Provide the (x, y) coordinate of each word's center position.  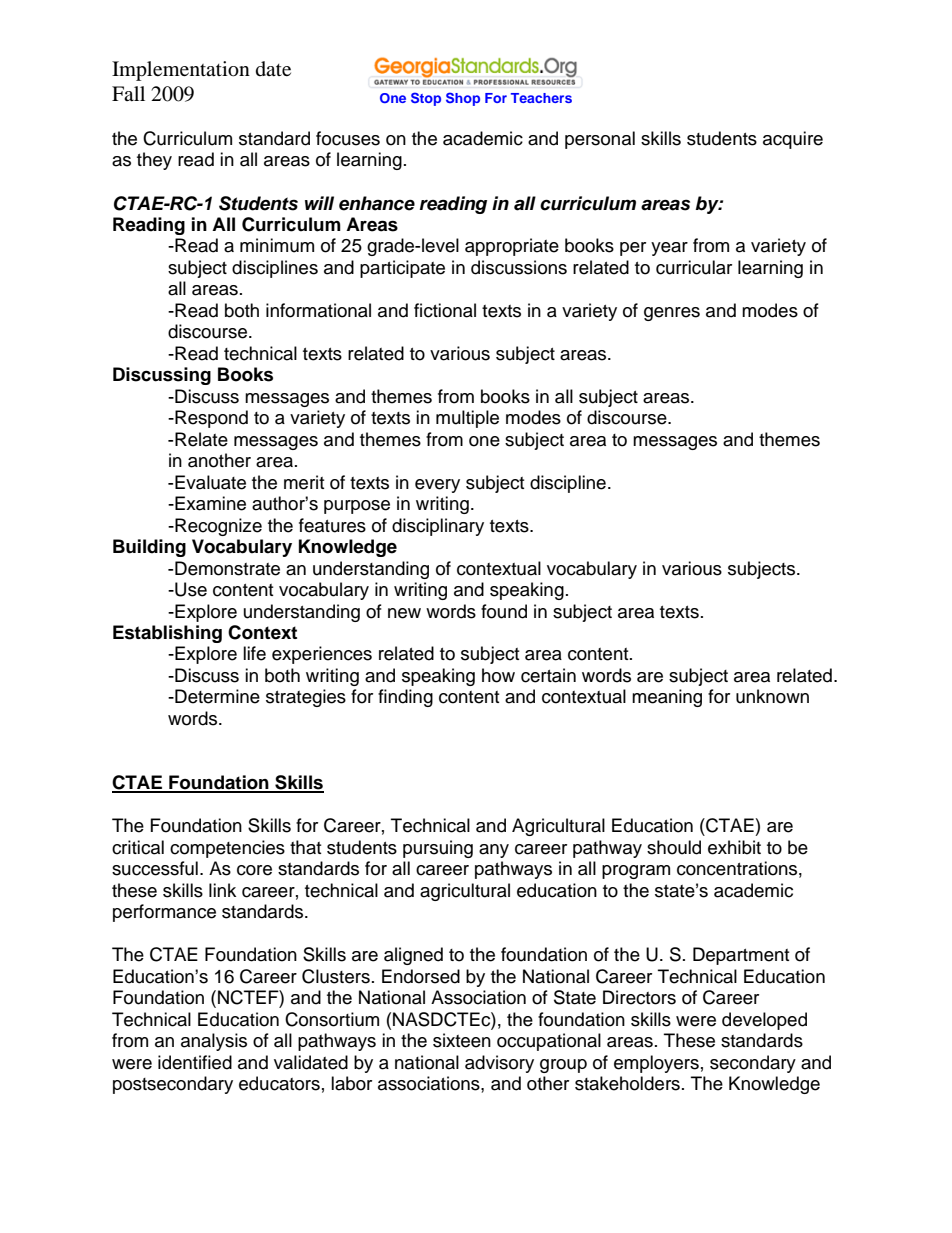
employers (656, 1064)
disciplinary (438, 527)
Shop (463, 99)
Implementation (181, 71)
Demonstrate (227, 568)
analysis (214, 1042)
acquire (793, 140)
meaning (667, 698)
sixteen (462, 1040)
